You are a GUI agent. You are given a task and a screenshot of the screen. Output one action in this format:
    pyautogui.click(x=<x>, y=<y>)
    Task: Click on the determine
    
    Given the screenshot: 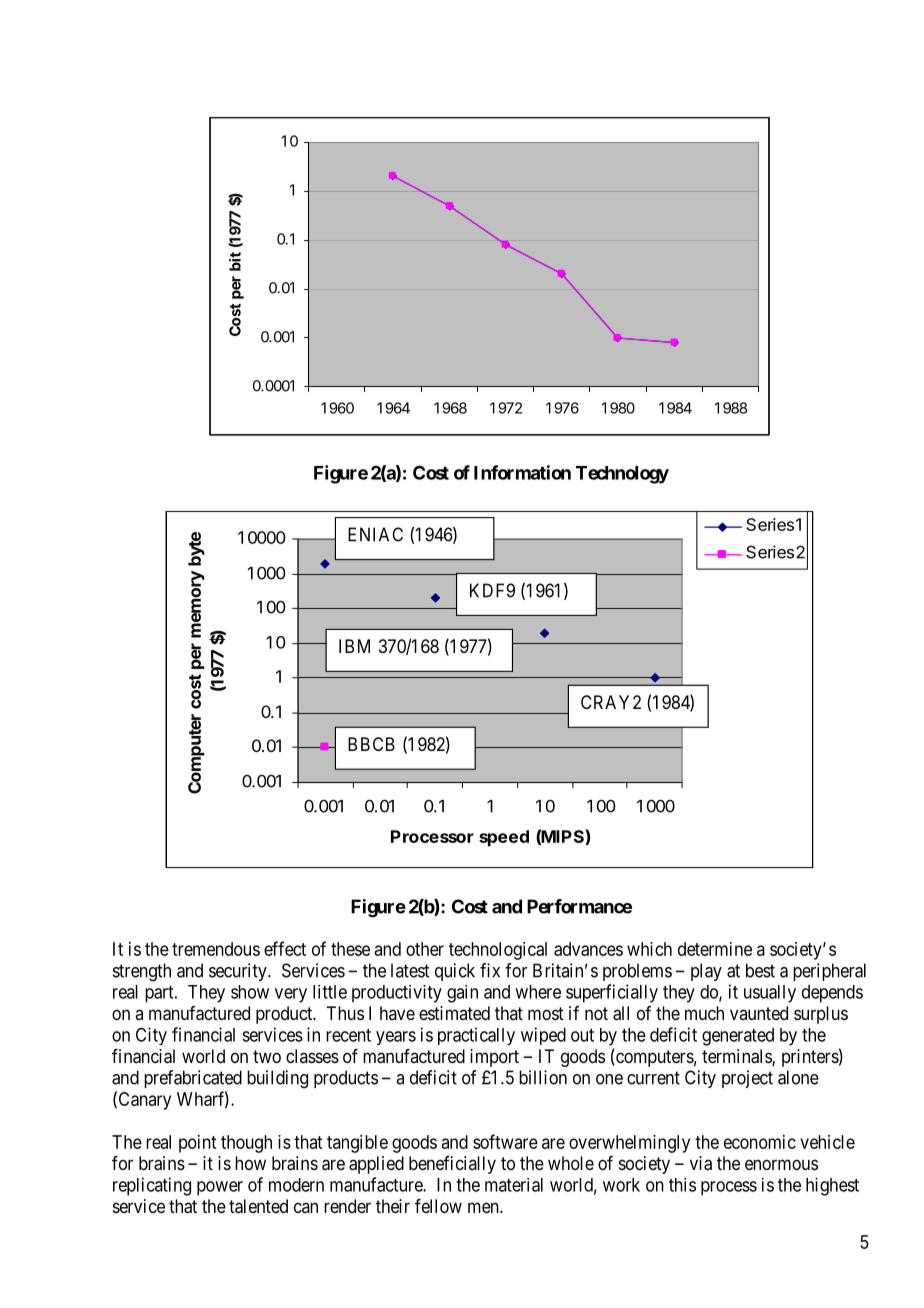 What is the action you would take?
    pyautogui.click(x=715, y=949)
